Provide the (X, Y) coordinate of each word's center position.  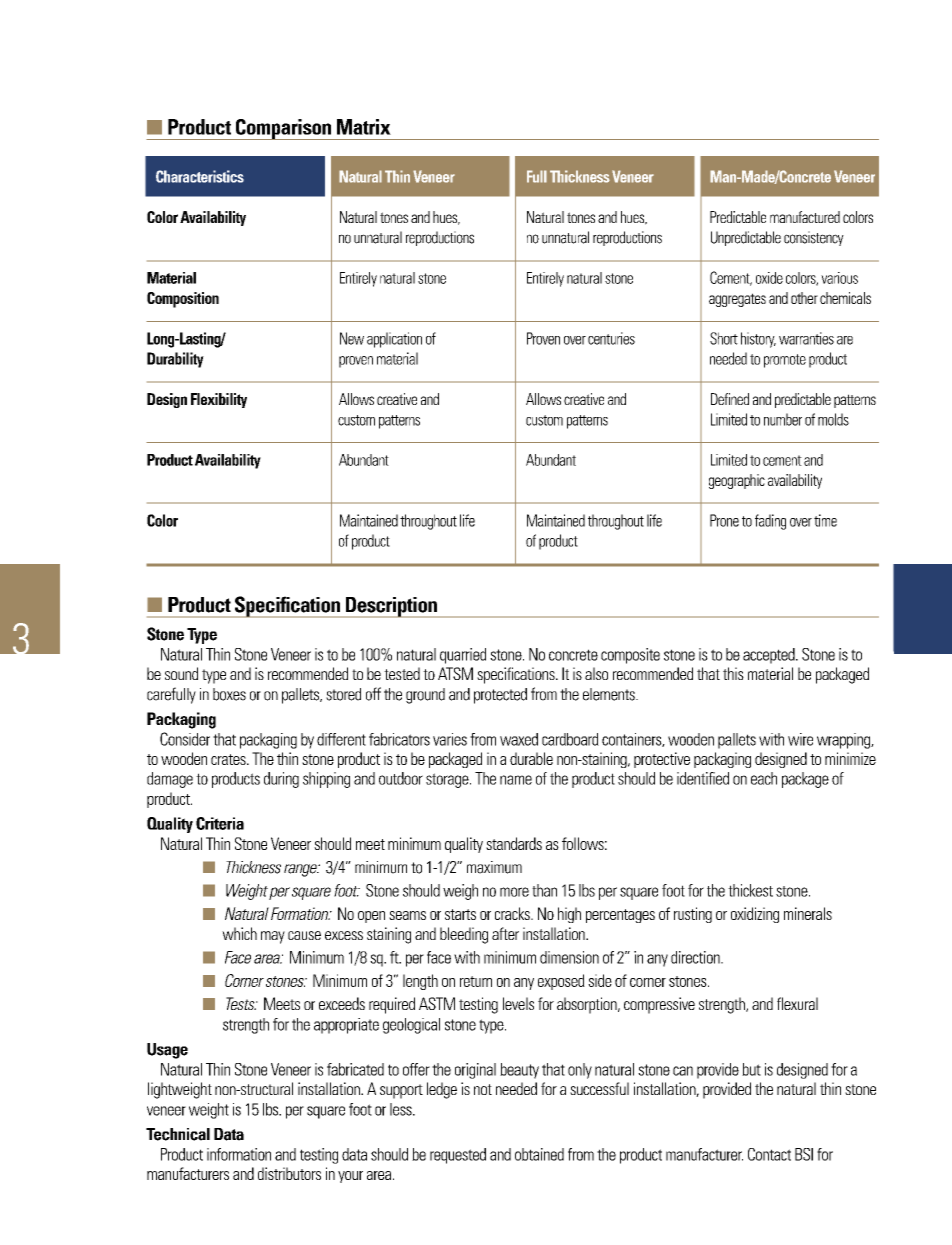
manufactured (805, 217)
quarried (463, 656)
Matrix (364, 127)
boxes (229, 694)
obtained (539, 1154)
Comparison (283, 129)
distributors (289, 1173)
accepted (770, 656)
